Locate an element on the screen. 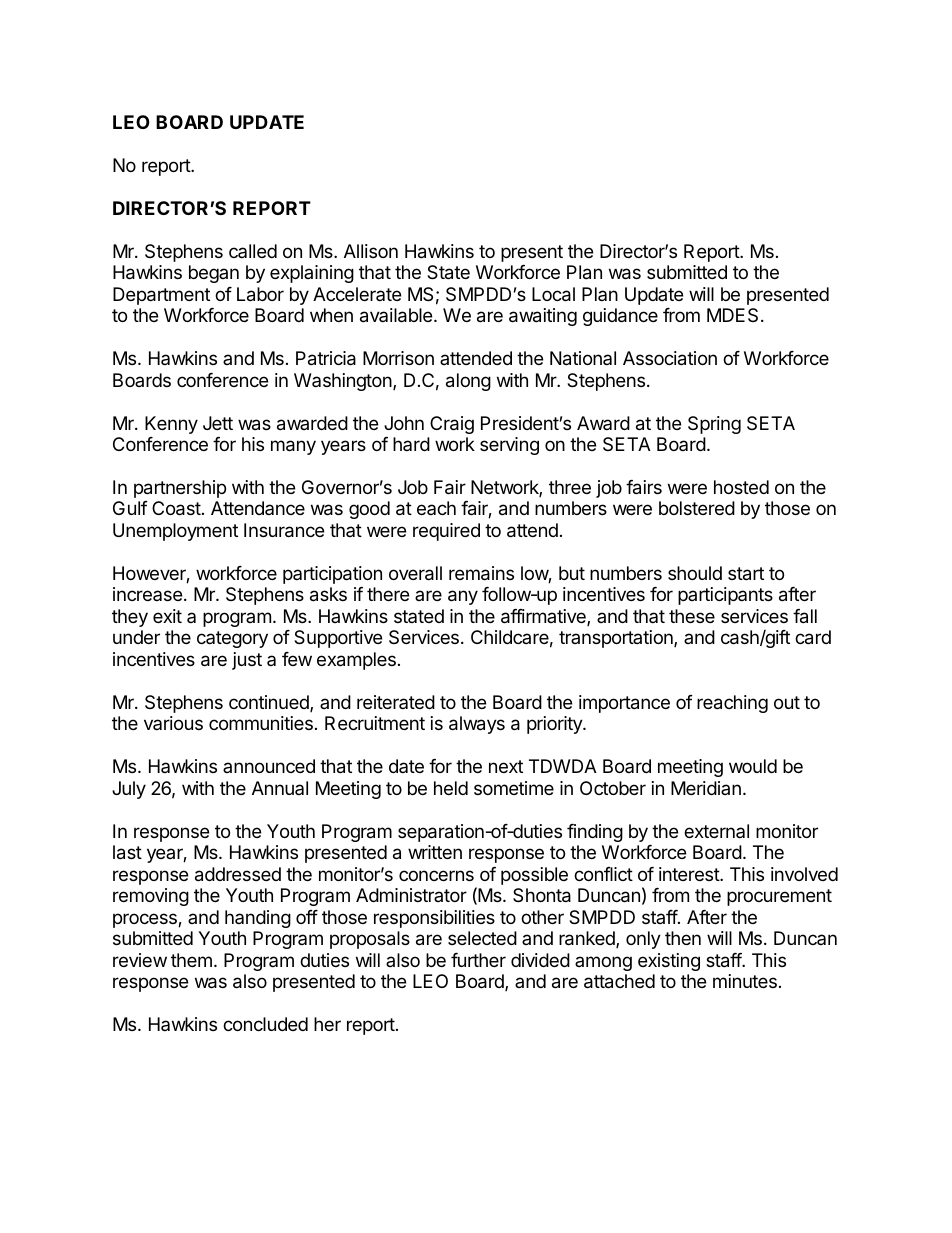 Image resolution: width=952 pixels, height=1233 pixels. guidance is located at coordinates (620, 317).
